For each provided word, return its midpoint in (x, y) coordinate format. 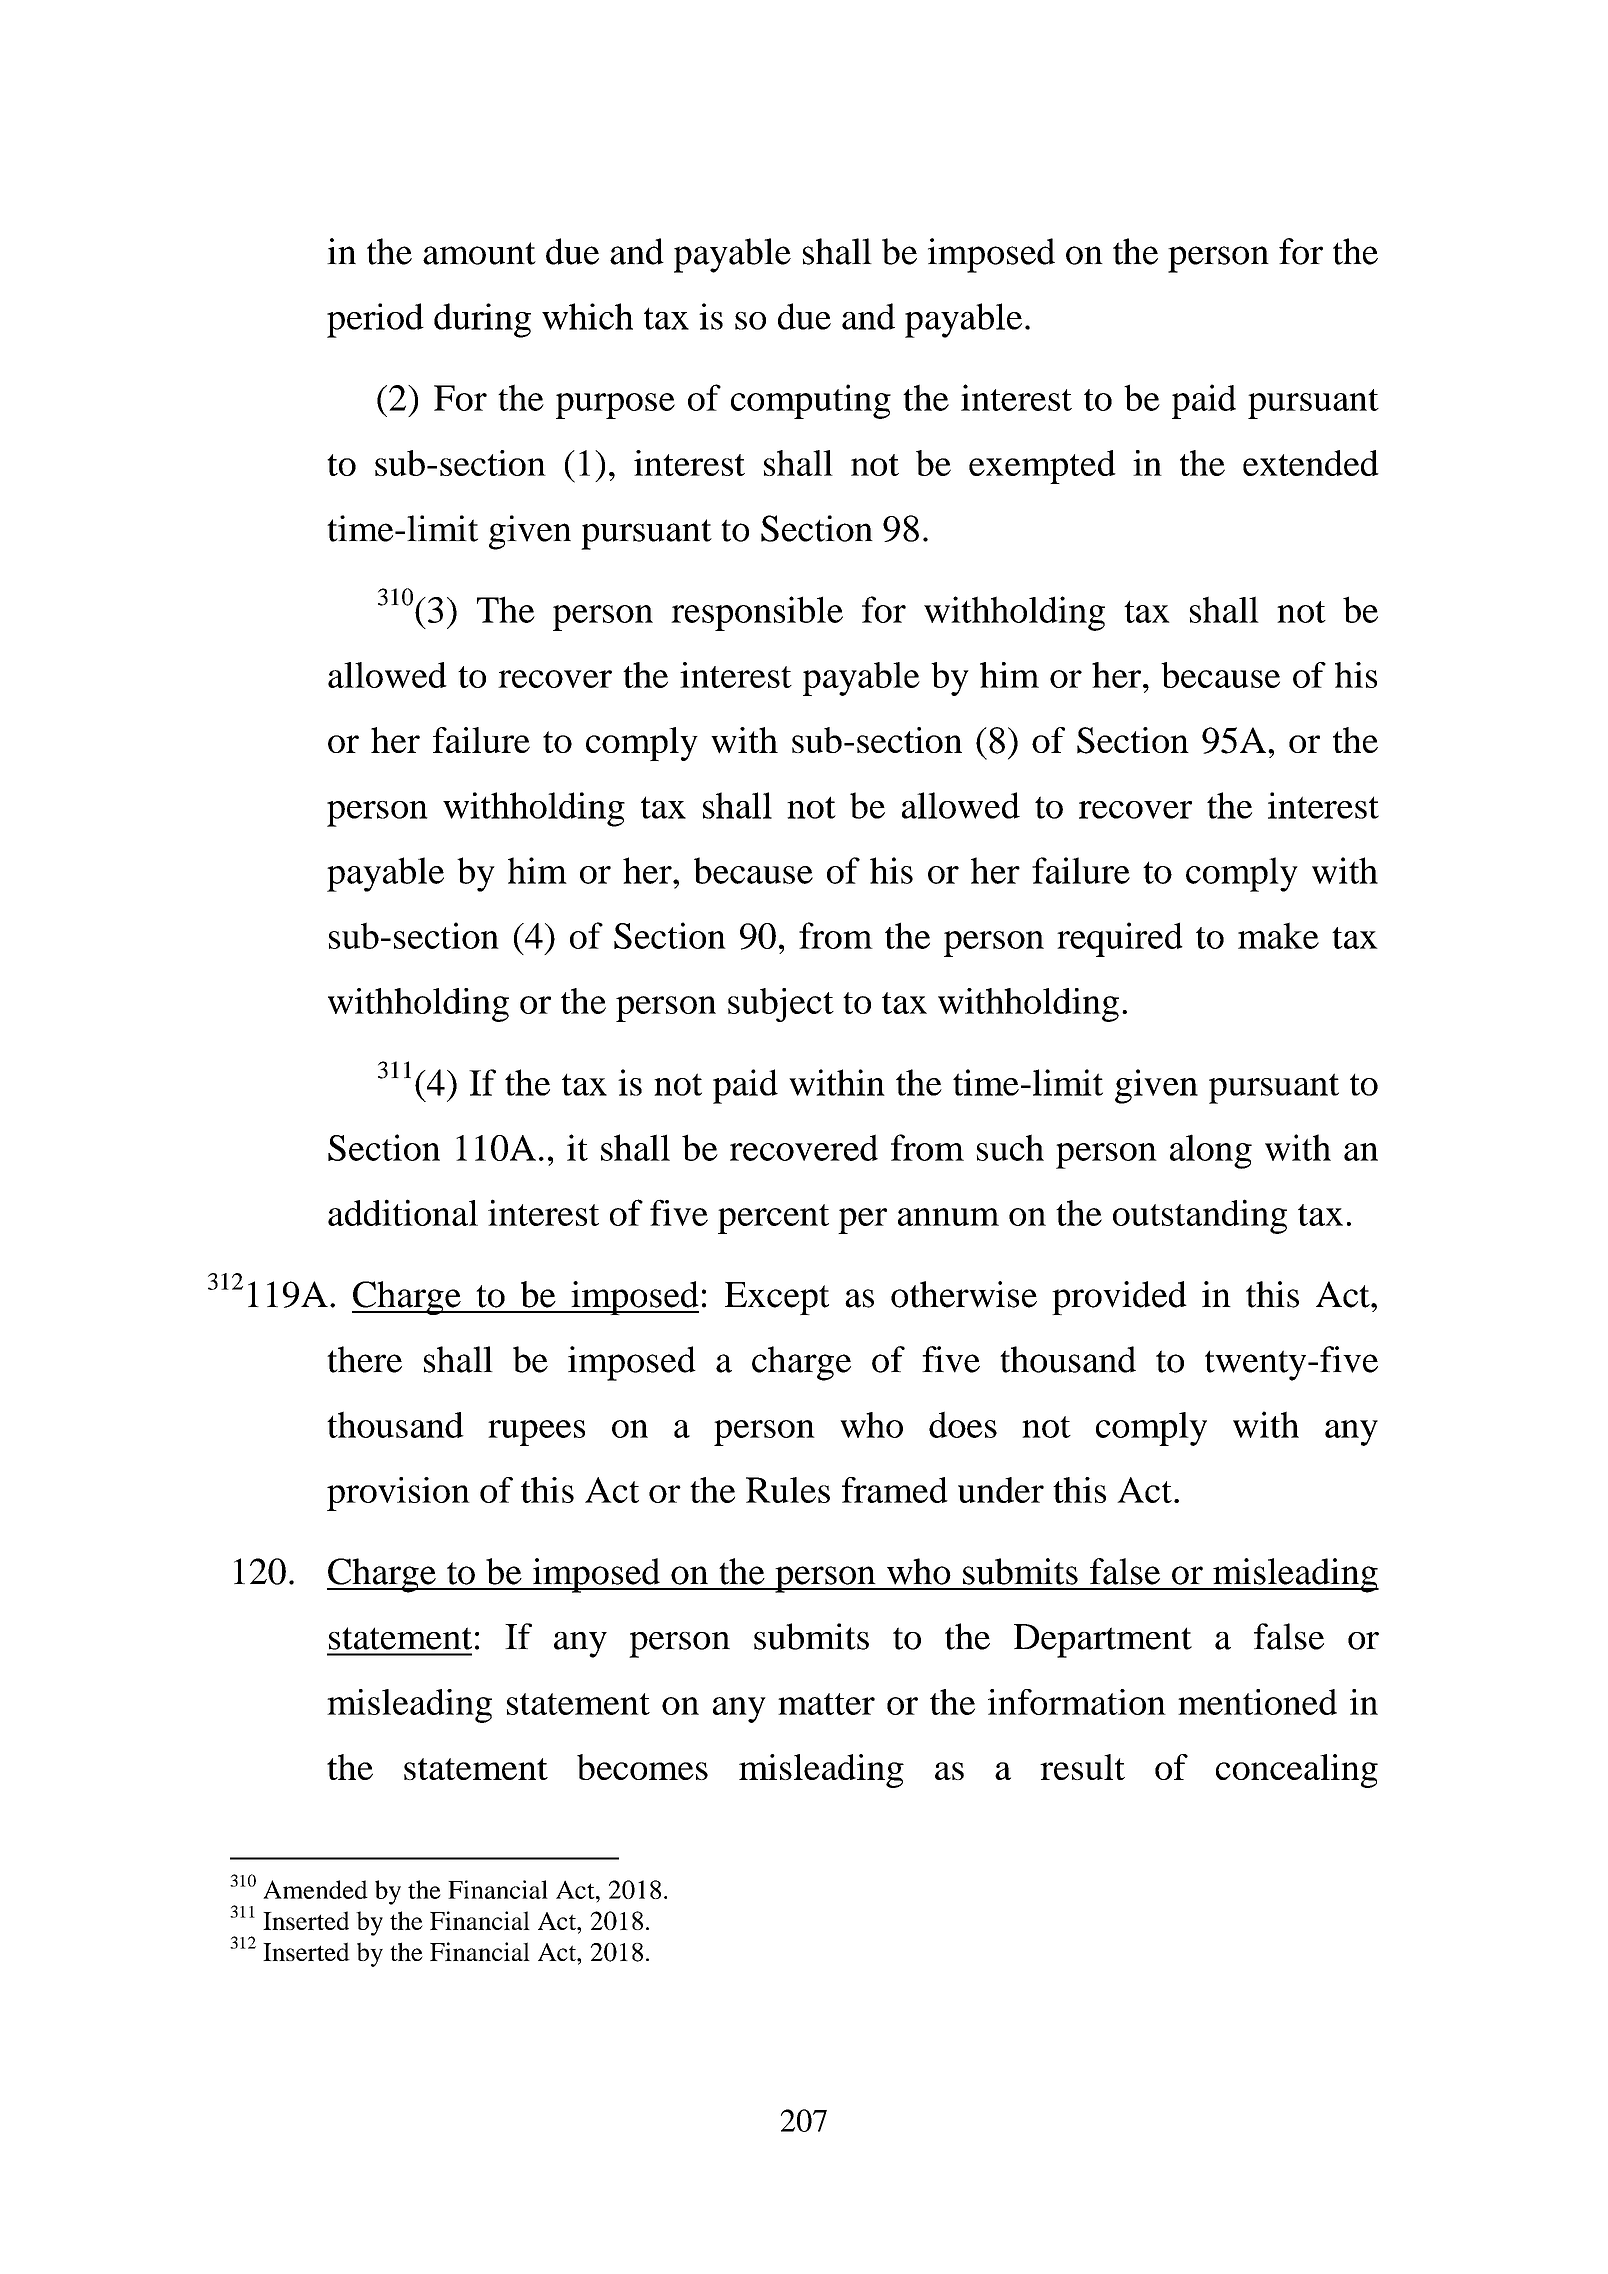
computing (811, 401)
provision (398, 1494)
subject (781, 1005)
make (1278, 935)
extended (1311, 463)
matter (826, 1704)
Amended (315, 1889)
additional (403, 1212)
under (1001, 1490)
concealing (1297, 1771)
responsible (757, 613)
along (1211, 1151)
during (482, 320)
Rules (788, 1490)
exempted (1042, 467)
